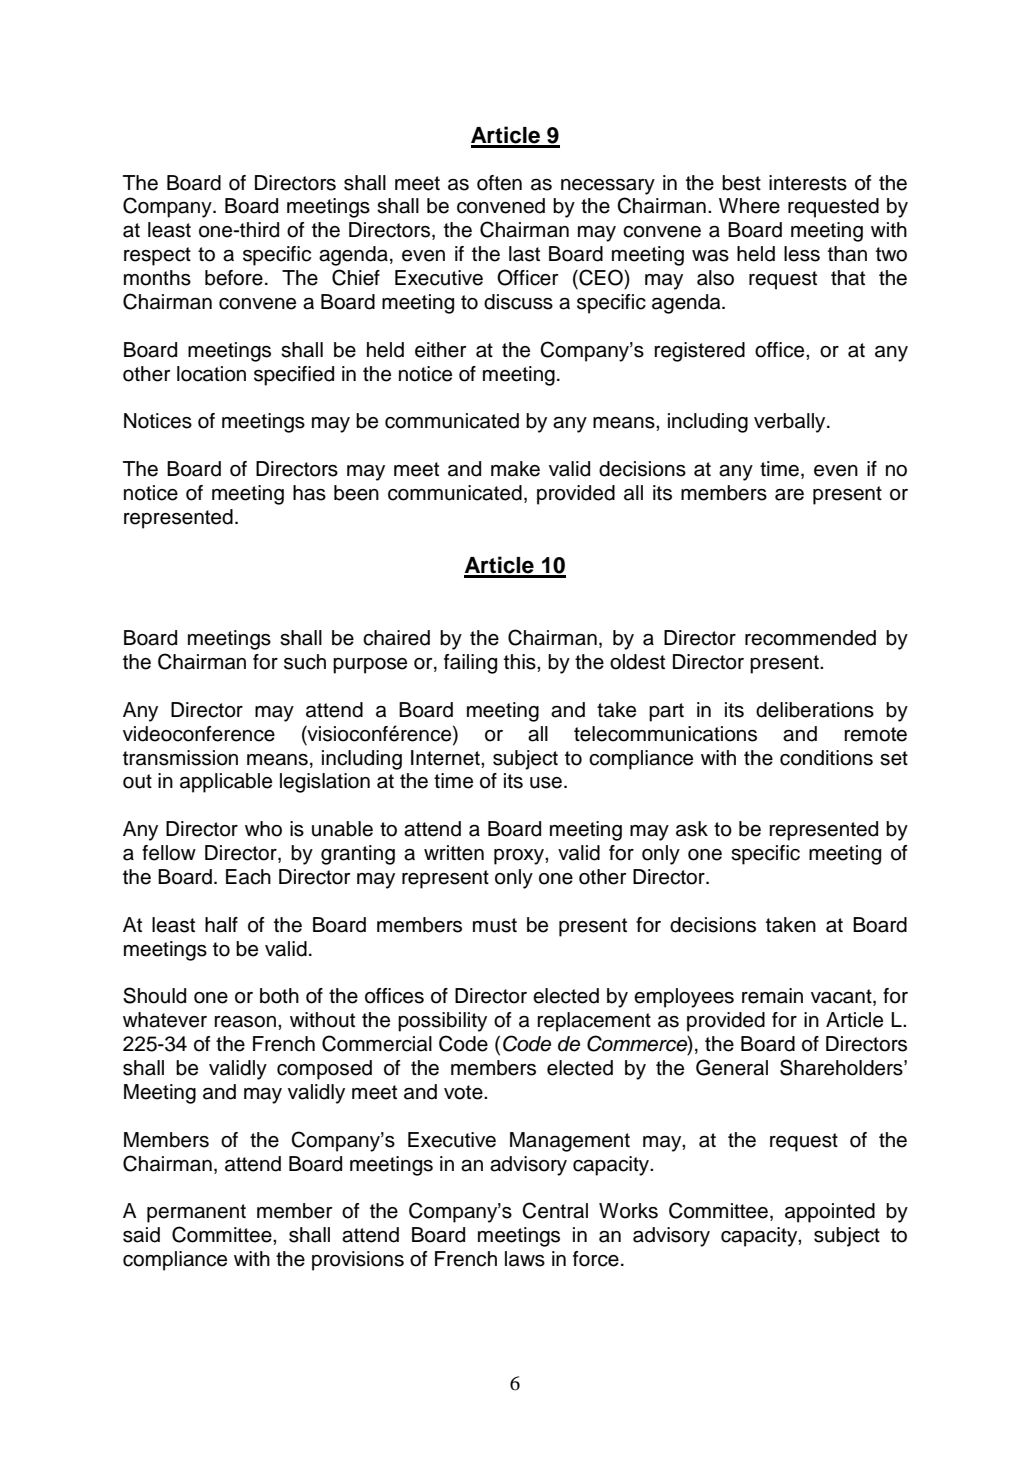  I want to click on interests, so click(808, 183).
